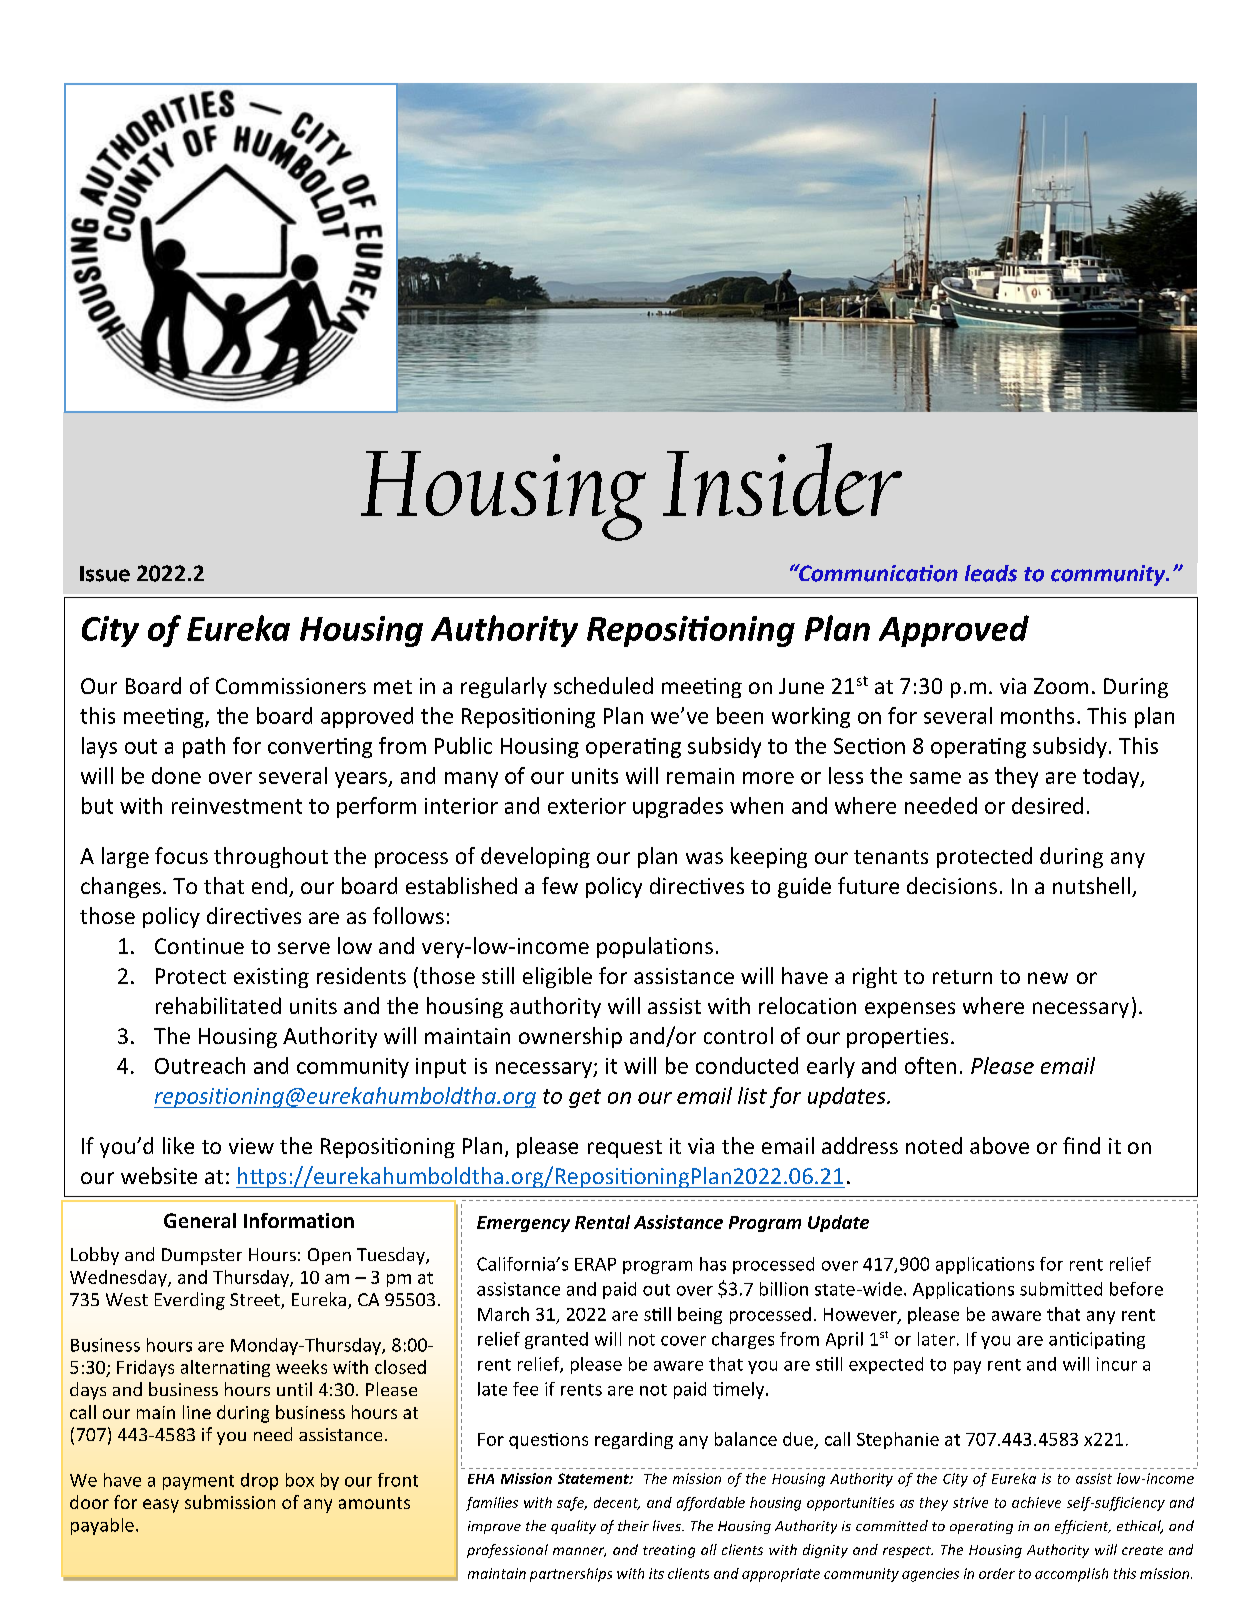 This screenshot has height=1622, width=1254. What do you see at coordinates (218, 1005) in the screenshot?
I see `rehabilitated` at bounding box center [218, 1005].
